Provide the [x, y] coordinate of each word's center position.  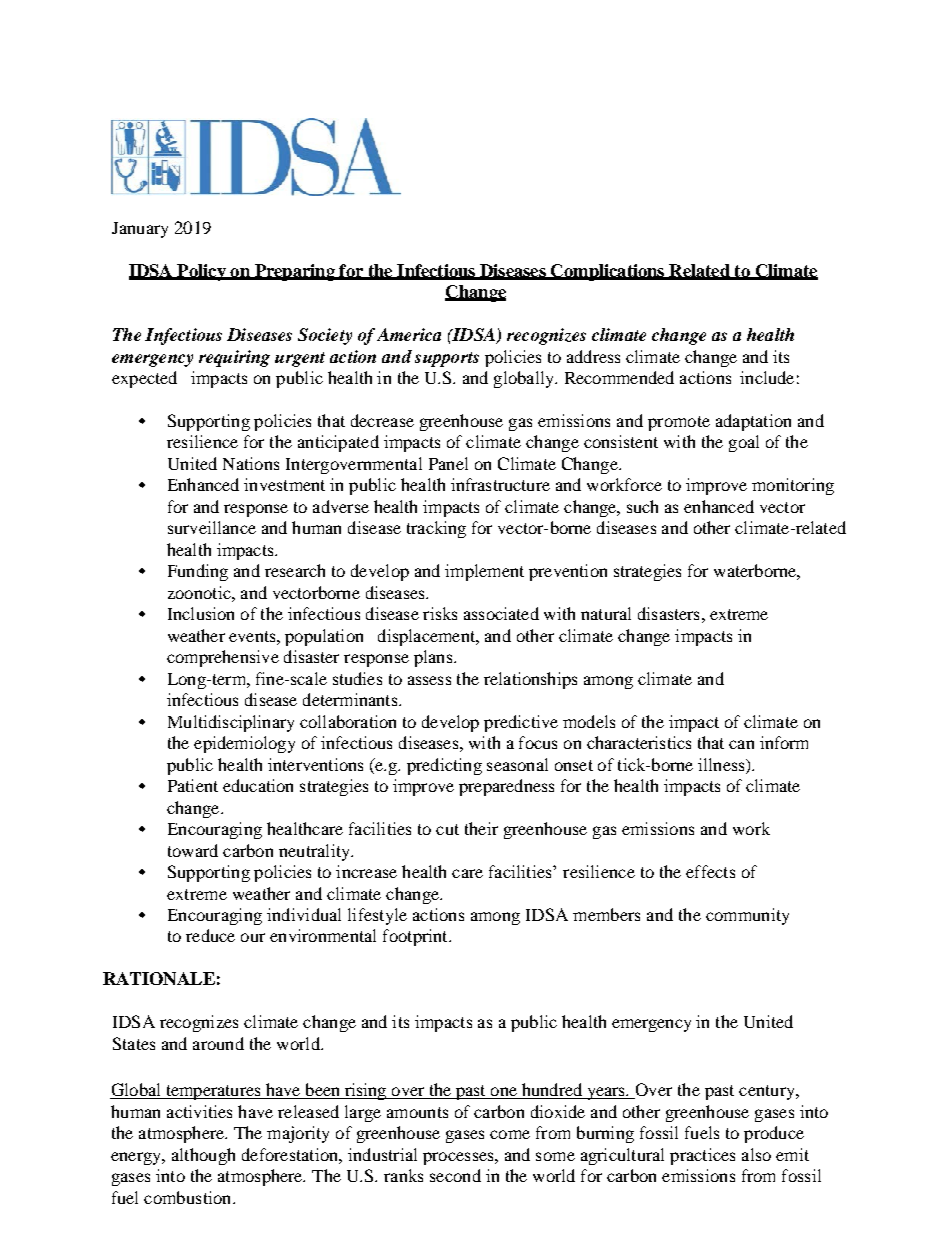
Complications [608, 272]
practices [702, 1156]
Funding [198, 572]
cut [447, 829]
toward [193, 850]
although [203, 1156]
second [455, 1175]
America [409, 334]
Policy [201, 272]
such [642, 506]
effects [710, 871]
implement [484, 572]
